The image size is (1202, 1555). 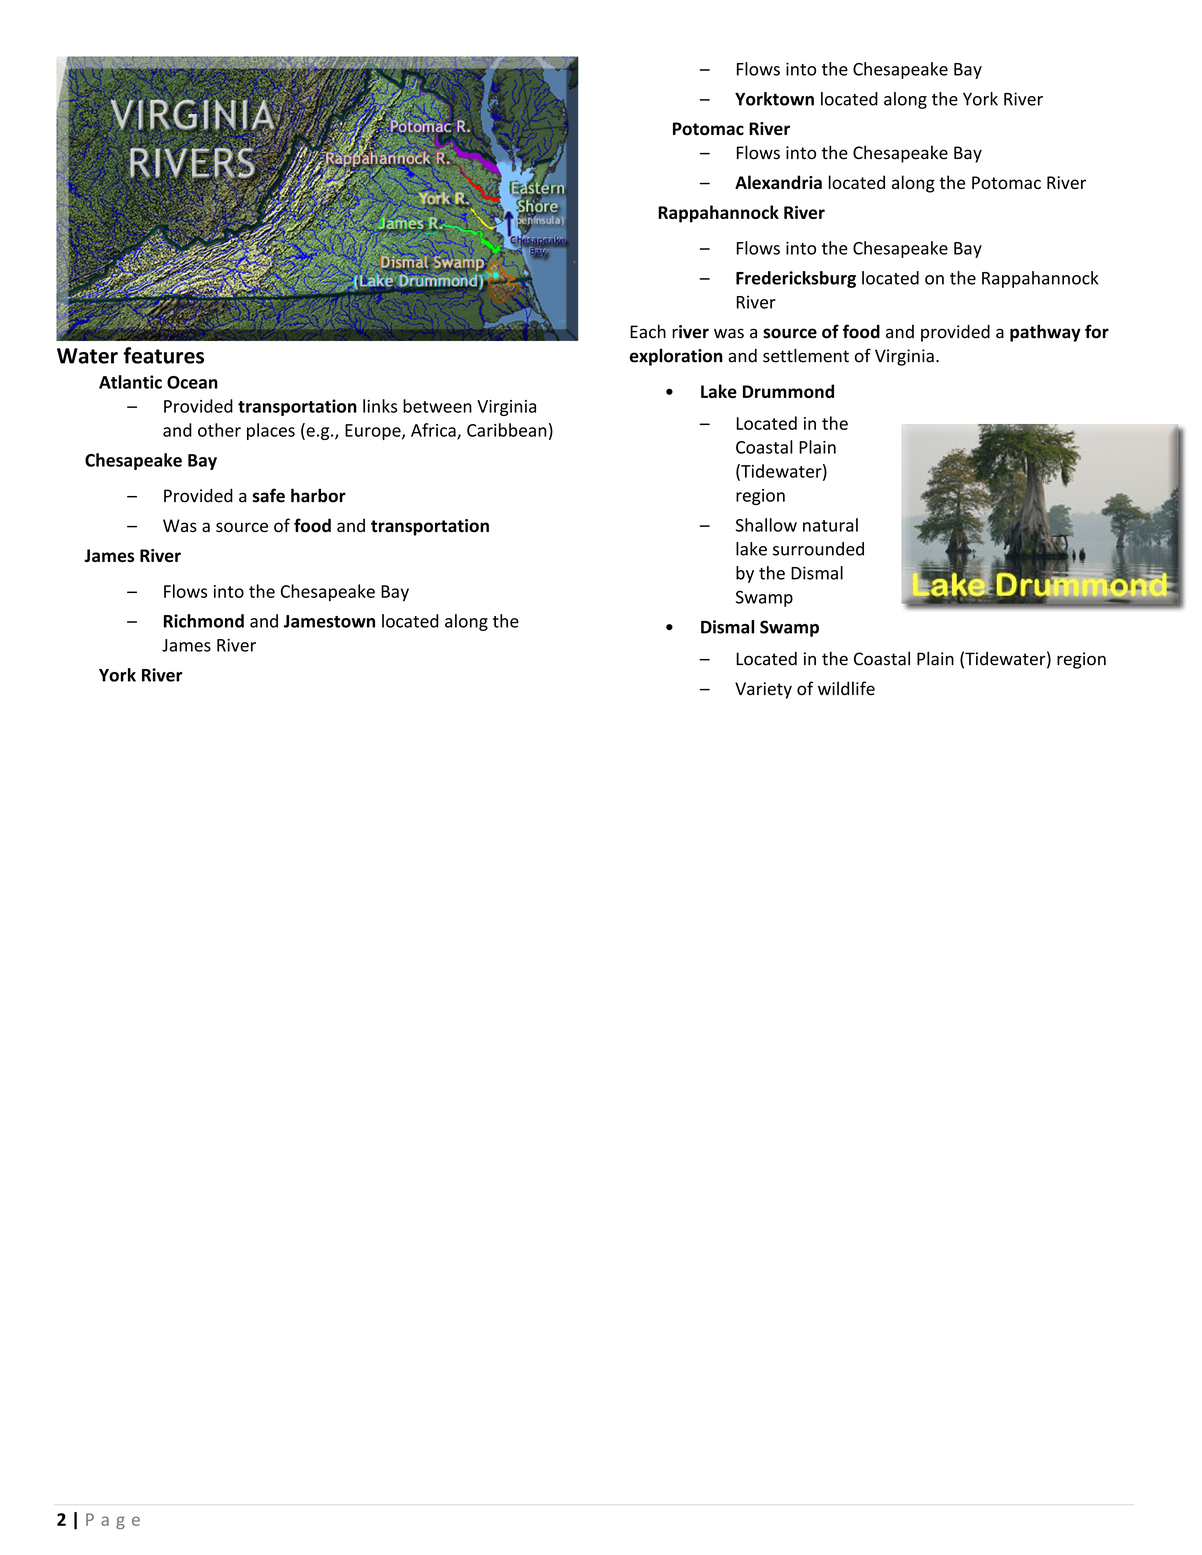 What do you see at coordinates (788, 391) in the document?
I see `Drummond` at bounding box center [788, 391].
